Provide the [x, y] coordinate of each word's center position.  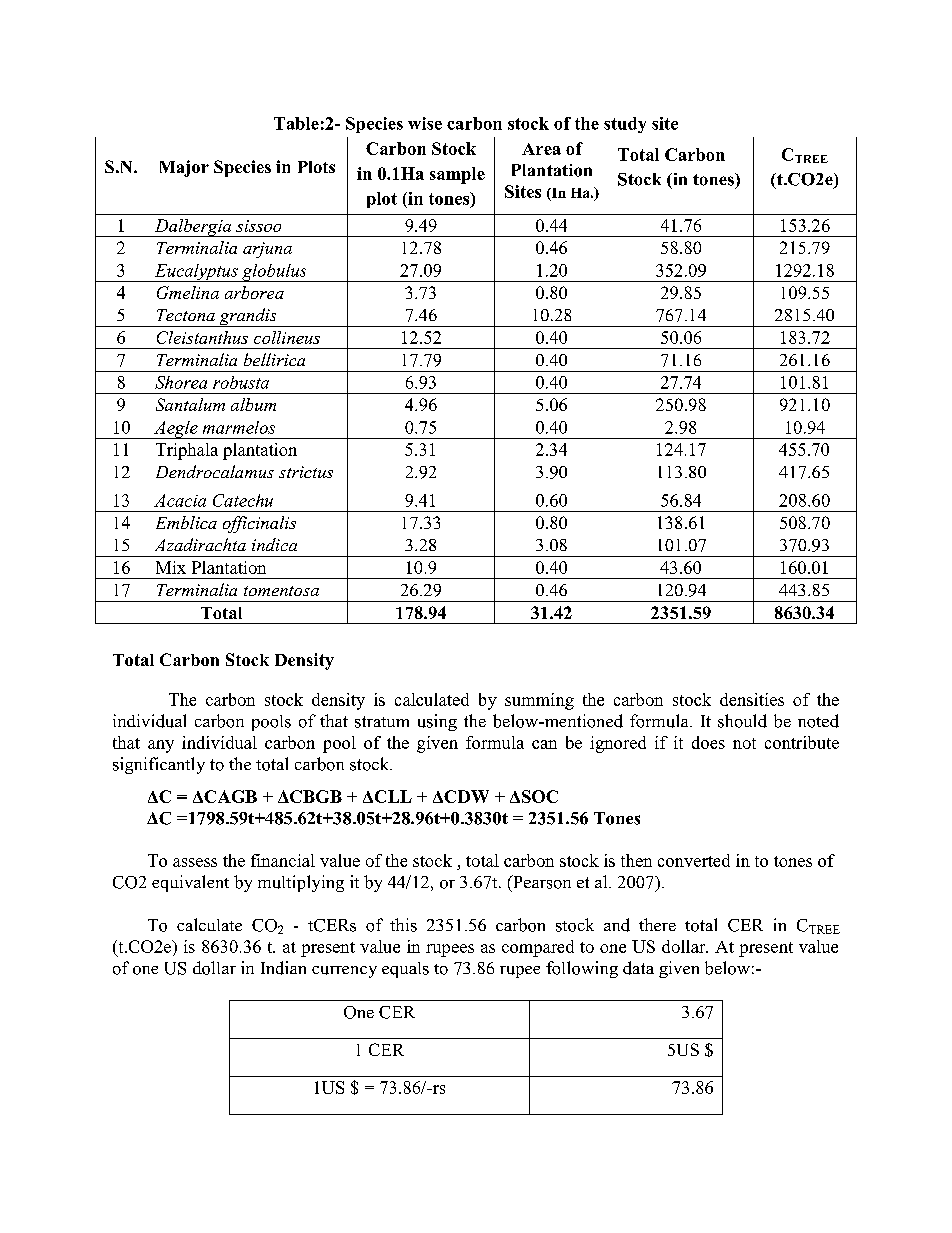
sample [457, 175]
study [625, 125]
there [657, 924]
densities [752, 699]
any [161, 746]
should [742, 721]
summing [539, 701]
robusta [241, 382]
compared [538, 948]
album [253, 404]
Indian [283, 968]
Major [184, 168]
